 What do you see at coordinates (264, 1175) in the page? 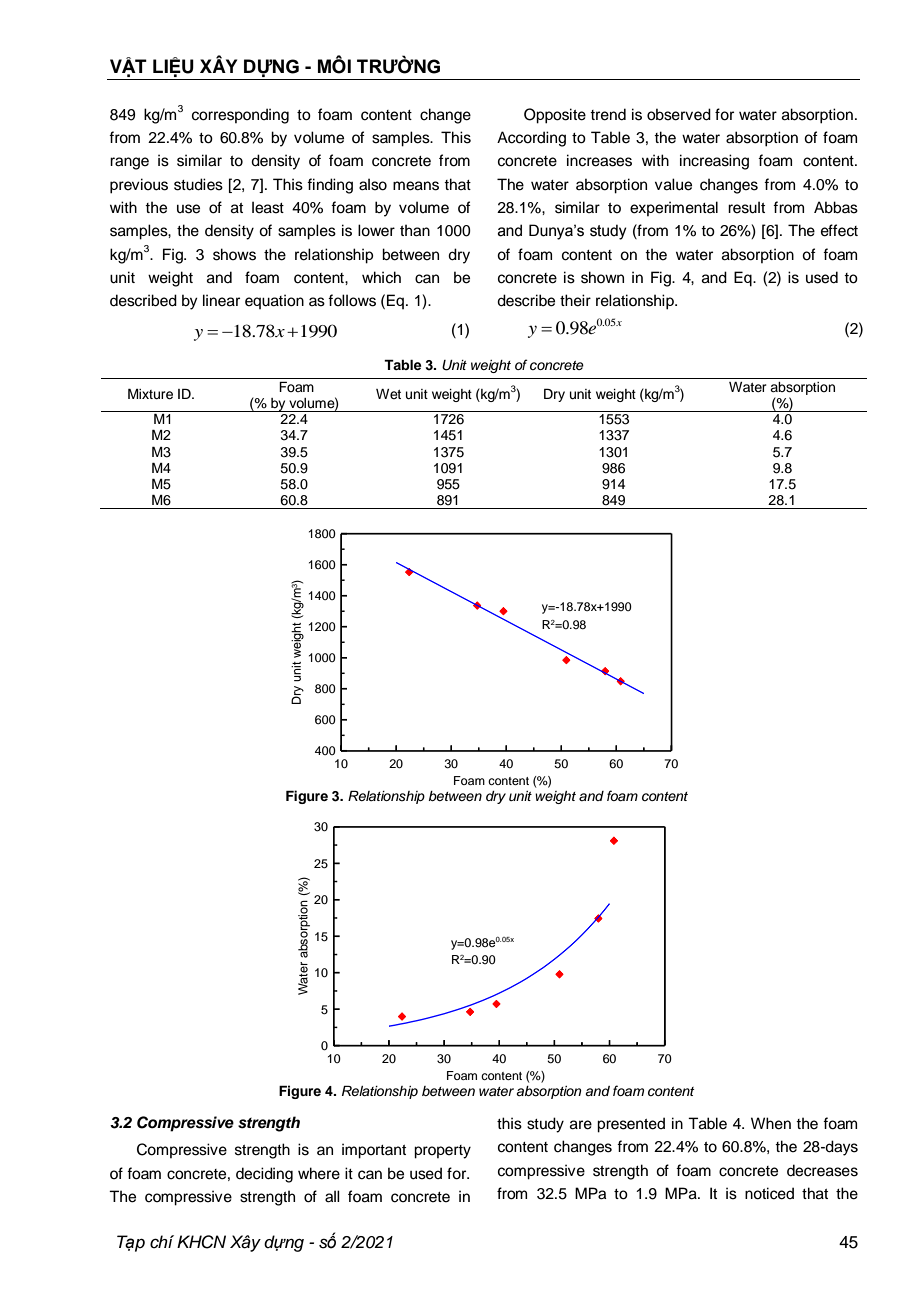
I see `deciding` at bounding box center [264, 1175].
